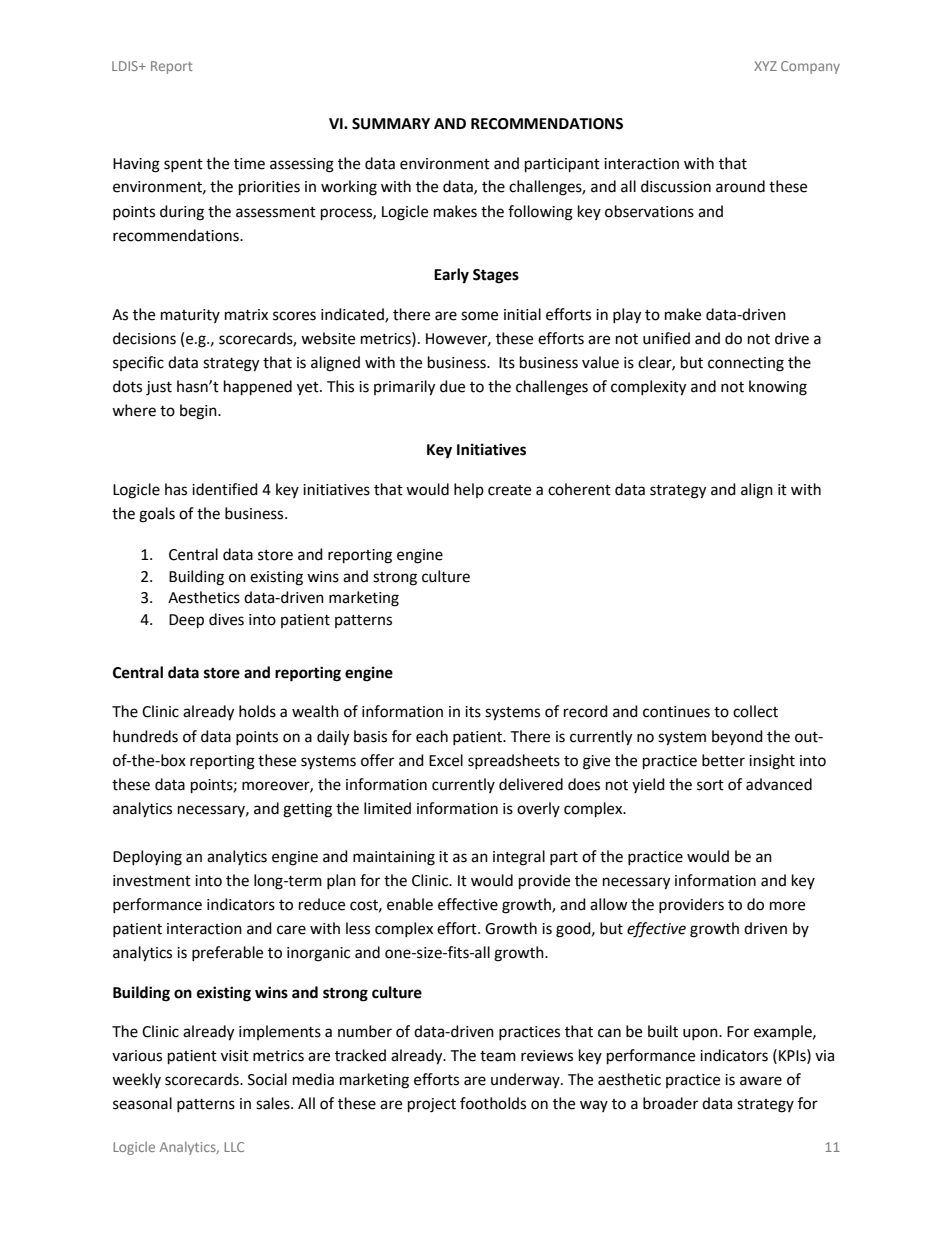 The height and width of the screenshot is (1233, 952). I want to click on maturity, so click(190, 316).
